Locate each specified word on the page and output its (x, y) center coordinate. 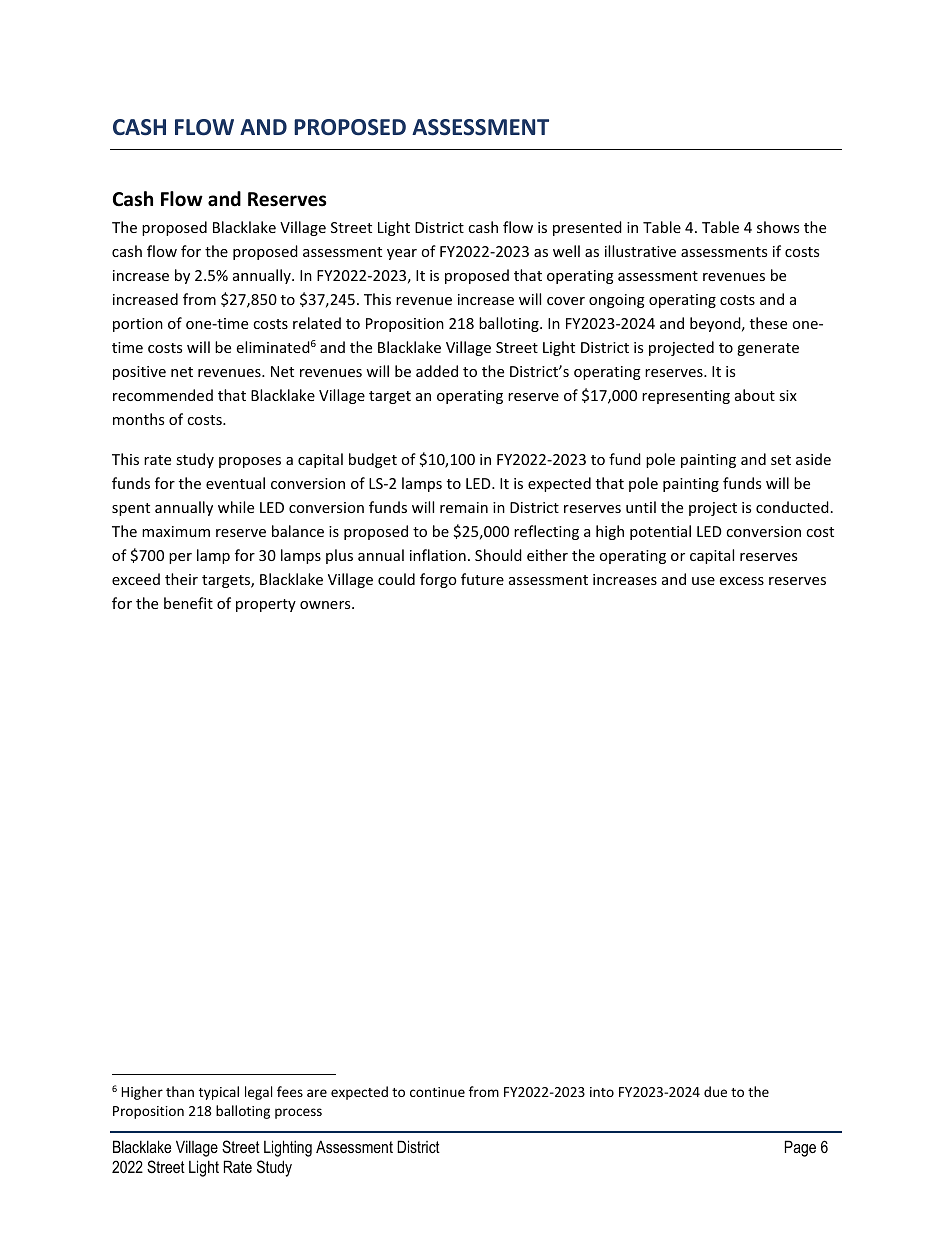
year (402, 254)
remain (464, 507)
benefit (188, 603)
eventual (235, 483)
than (180, 1091)
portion (138, 325)
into (602, 1092)
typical (219, 1093)
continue (437, 1092)
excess (742, 581)
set (781, 460)
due (715, 1091)
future (482, 579)
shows (778, 227)
